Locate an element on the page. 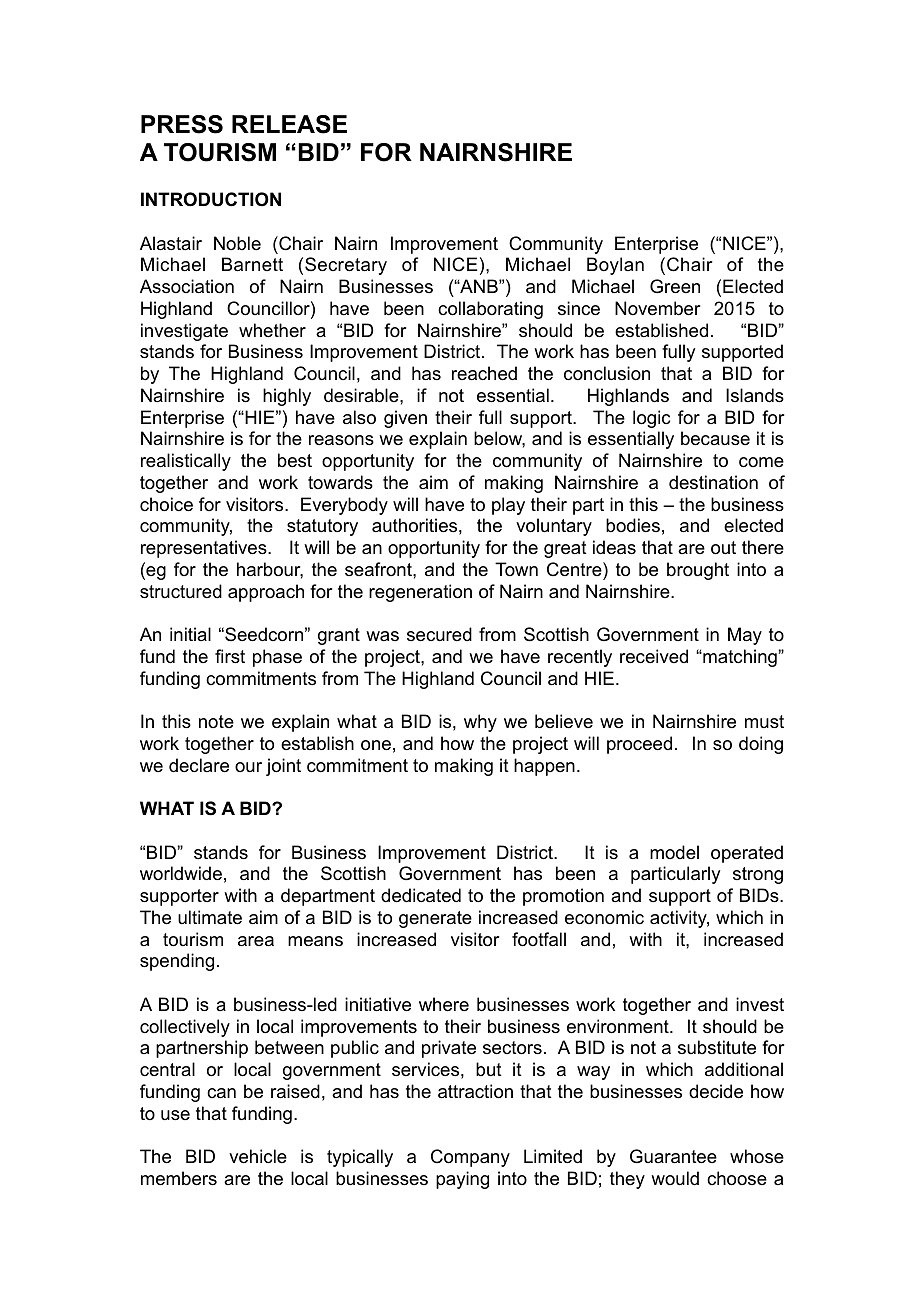 The image size is (924, 1308). INTRODUCTION is located at coordinates (211, 199).
